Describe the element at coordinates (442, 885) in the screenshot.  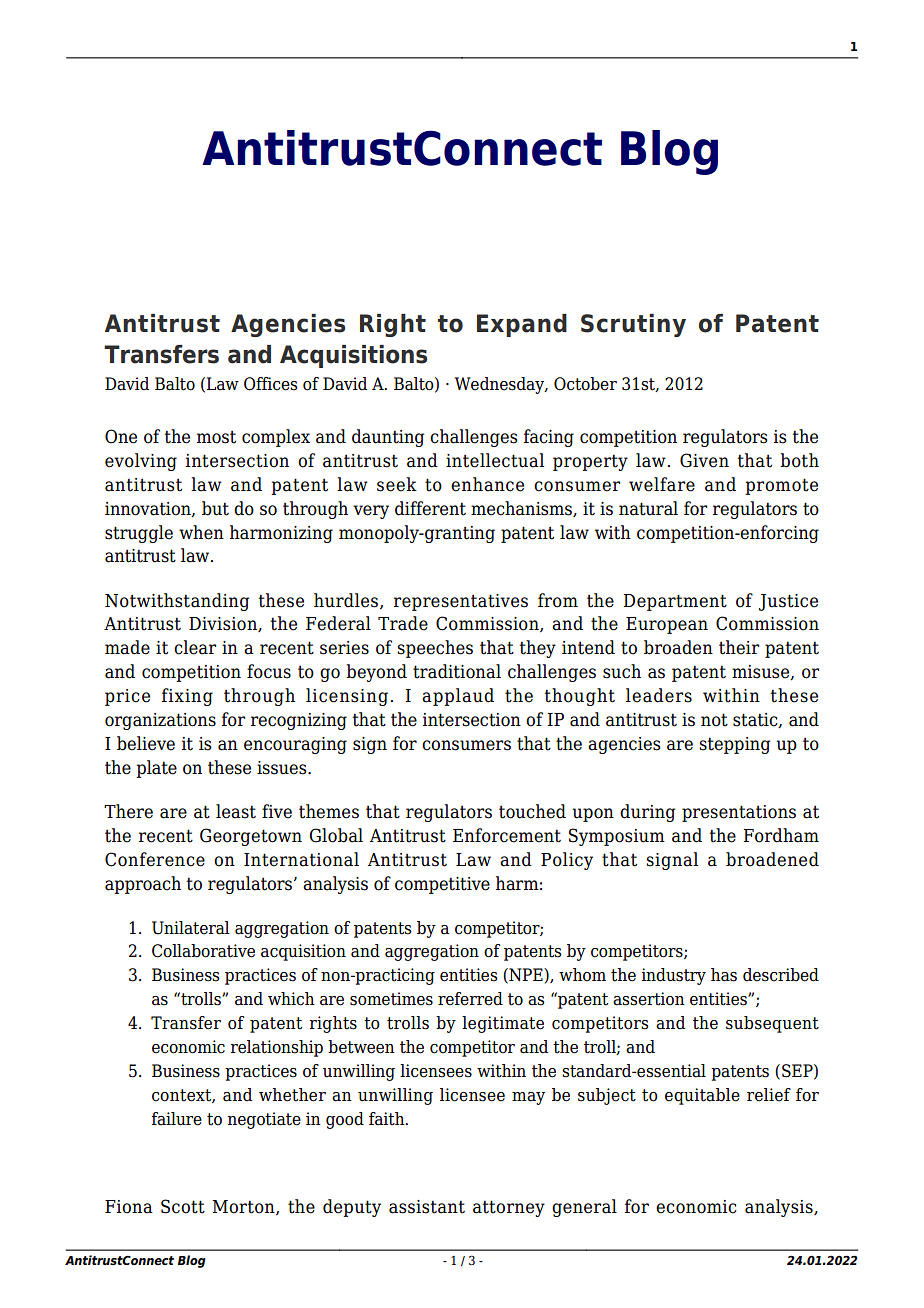
I see `competitive` at that location.
